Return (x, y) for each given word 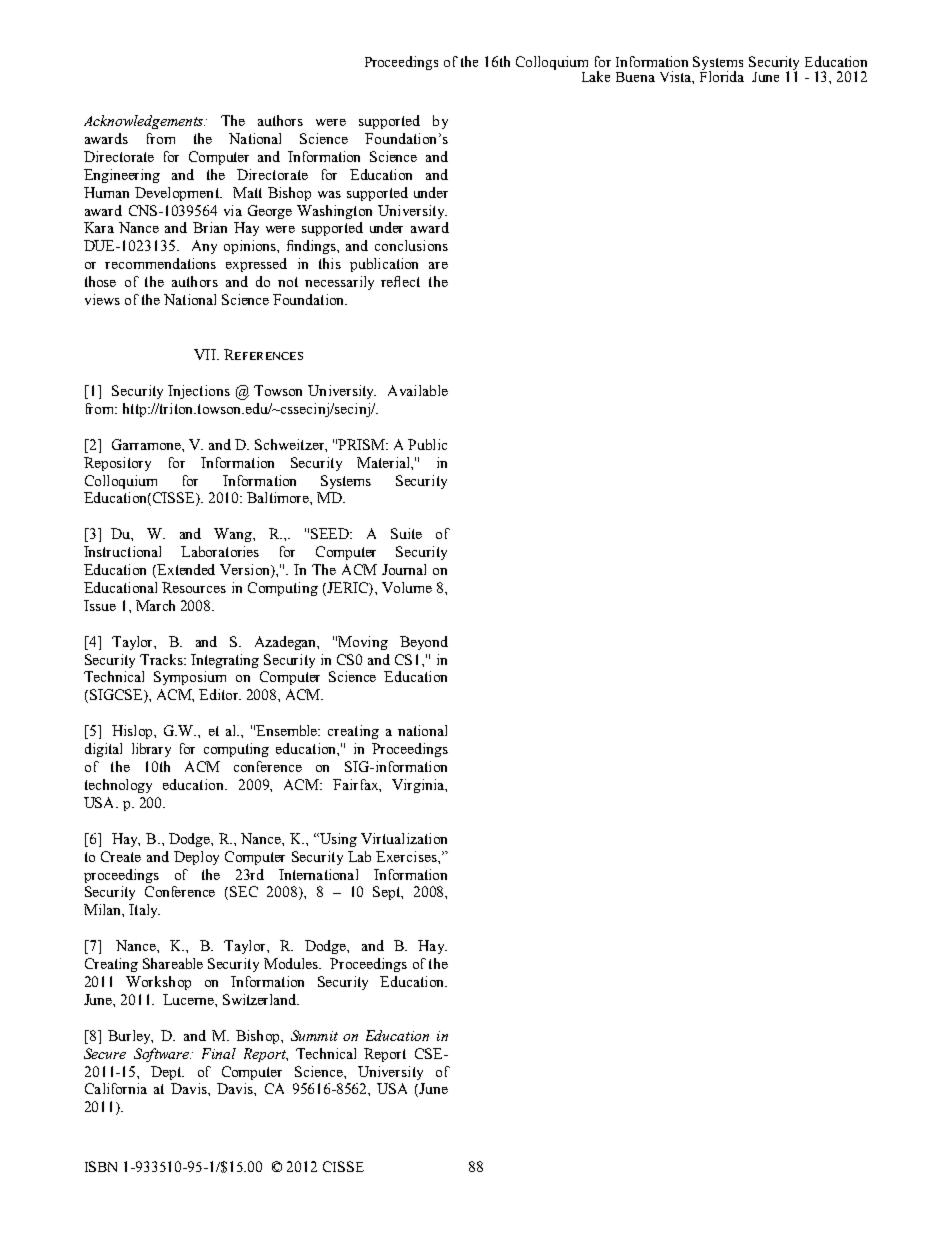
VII (206, 354)
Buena (635, 77)
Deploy (196, 858)
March (155, 605)
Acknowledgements (144, 122)
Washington (334, 212)
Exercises (407, 856)
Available (418, 390)
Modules (292, 963)
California (116, 1088)
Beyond (424, 643)
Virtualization (404, 838)
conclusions (411, 245)
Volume (407, 587)
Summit (314, 1035)
